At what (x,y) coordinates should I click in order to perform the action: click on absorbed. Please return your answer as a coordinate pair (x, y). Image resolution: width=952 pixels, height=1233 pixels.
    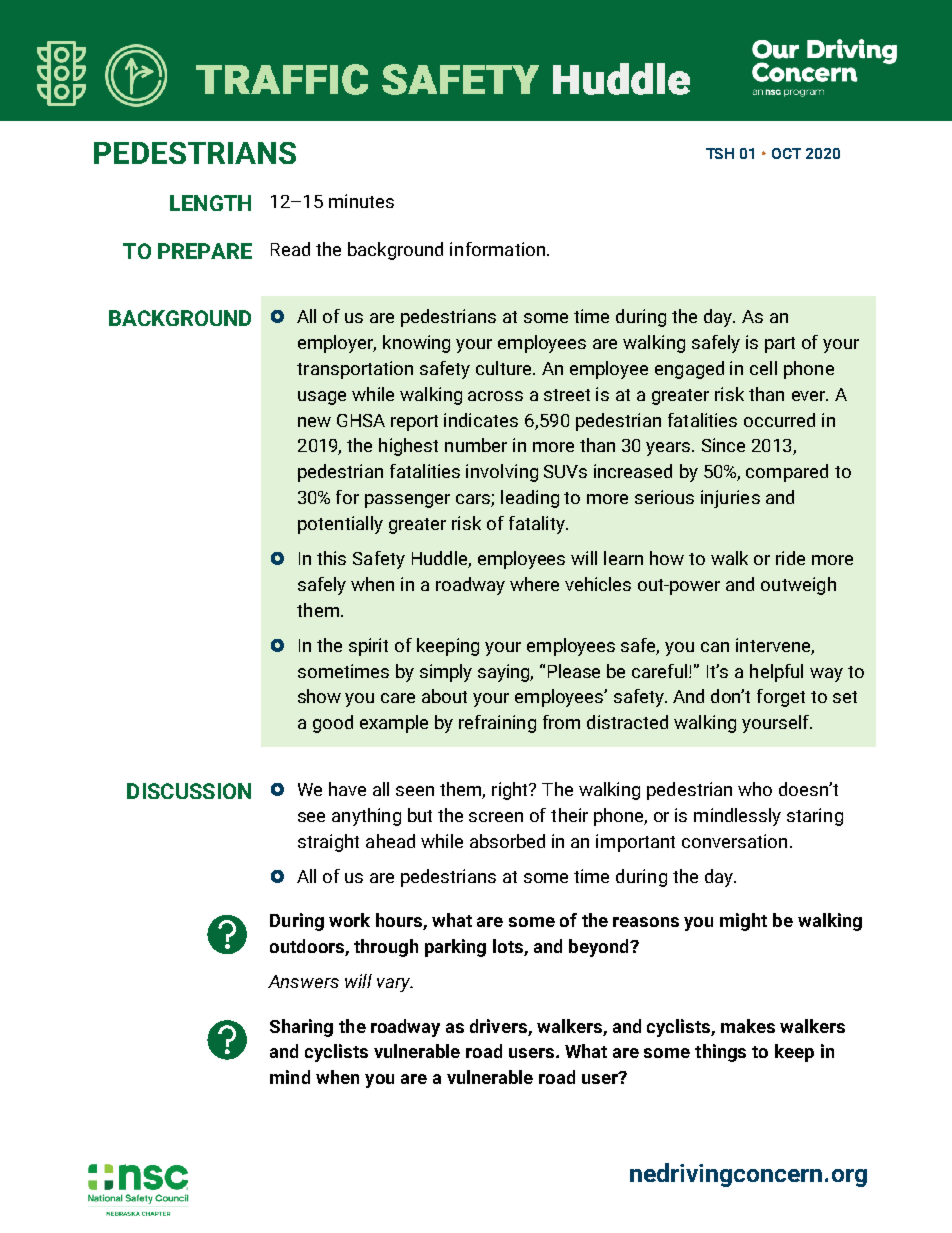
    Looking at the image, I should click on (507, 841).
